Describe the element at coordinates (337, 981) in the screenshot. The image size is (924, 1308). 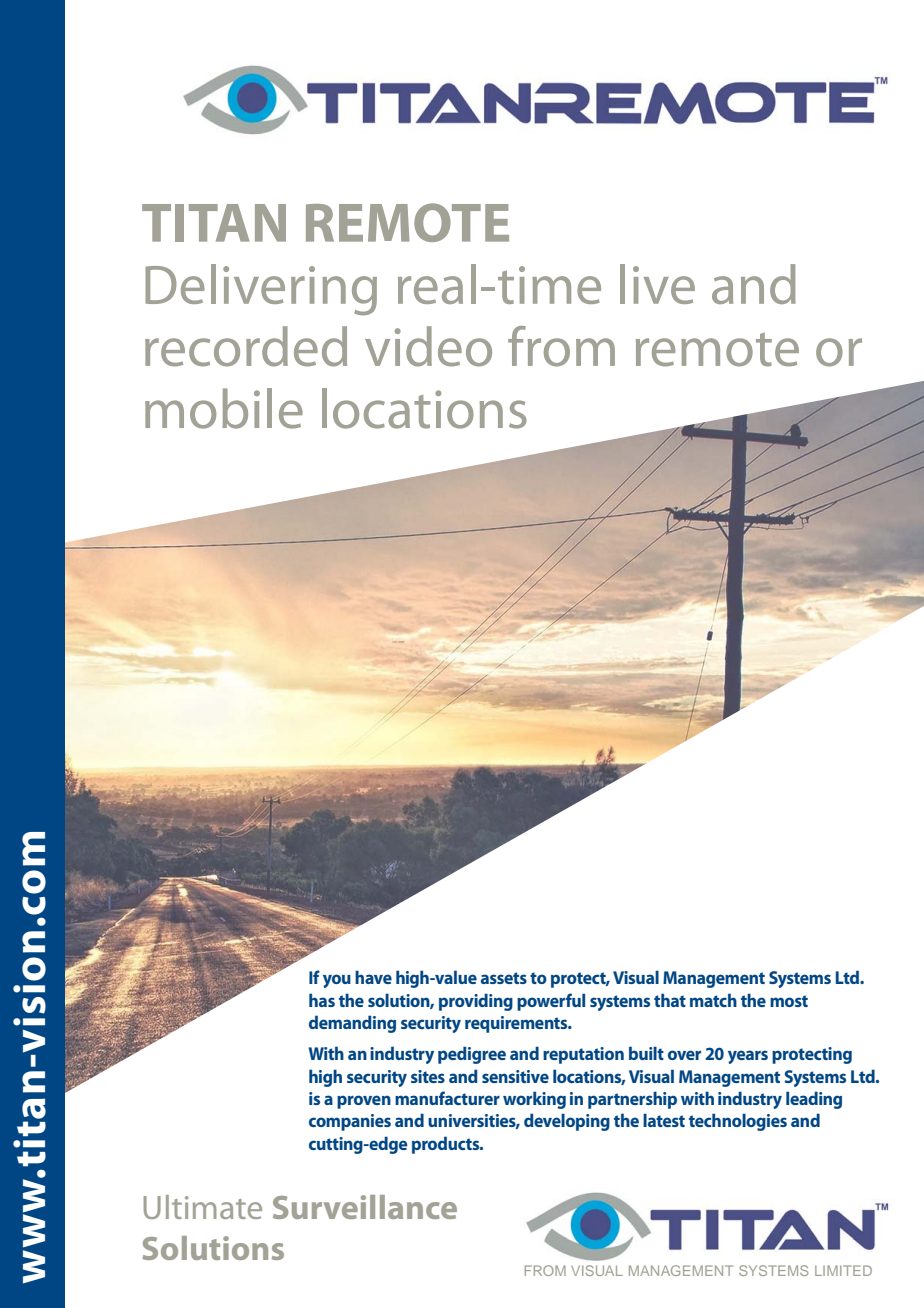
I see `you` at that location.
